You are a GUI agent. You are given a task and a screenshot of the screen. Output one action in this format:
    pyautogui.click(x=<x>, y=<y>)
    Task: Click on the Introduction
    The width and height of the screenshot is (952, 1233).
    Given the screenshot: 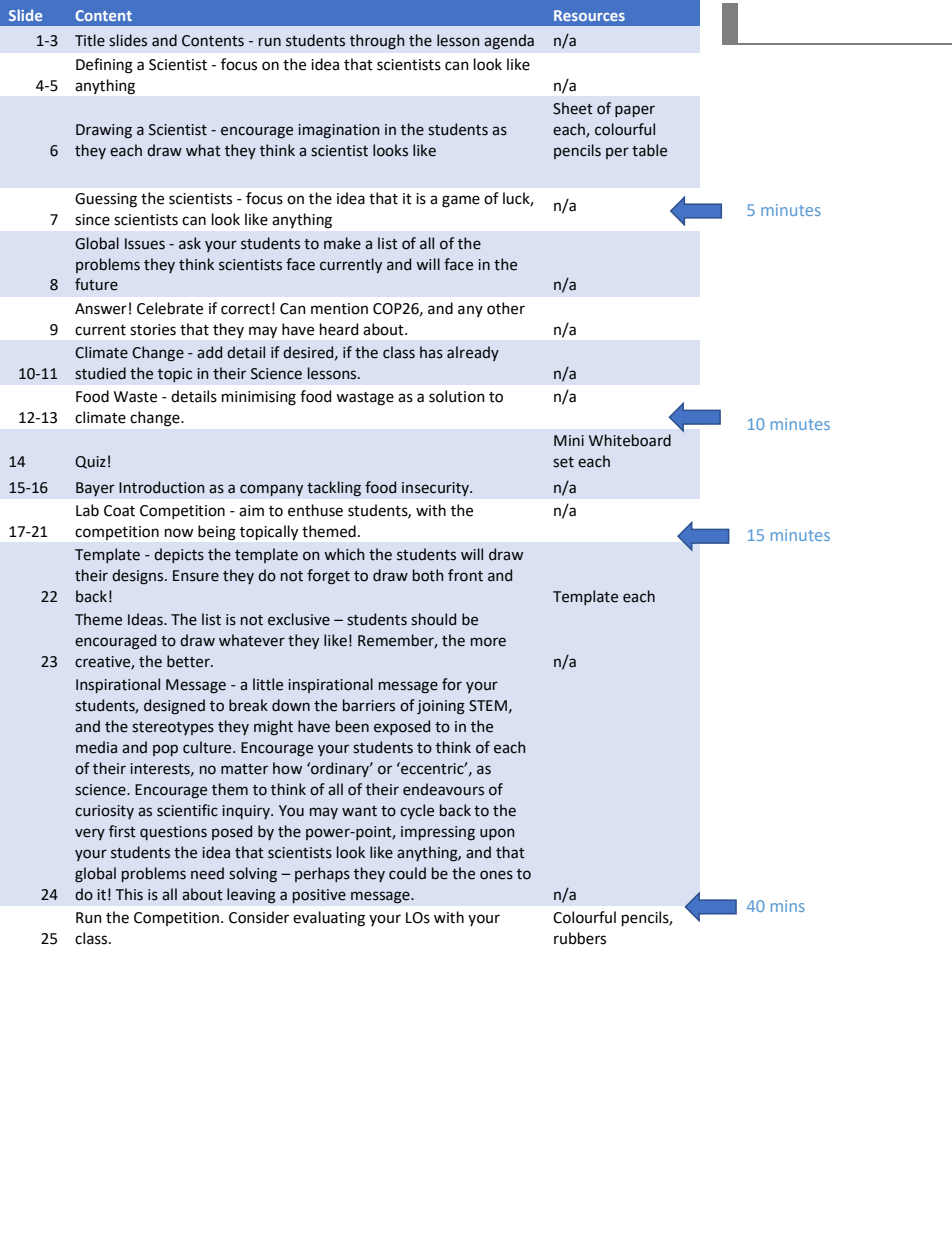 What is the action you would take?
    pyautogui.click(x=161, y=487)
